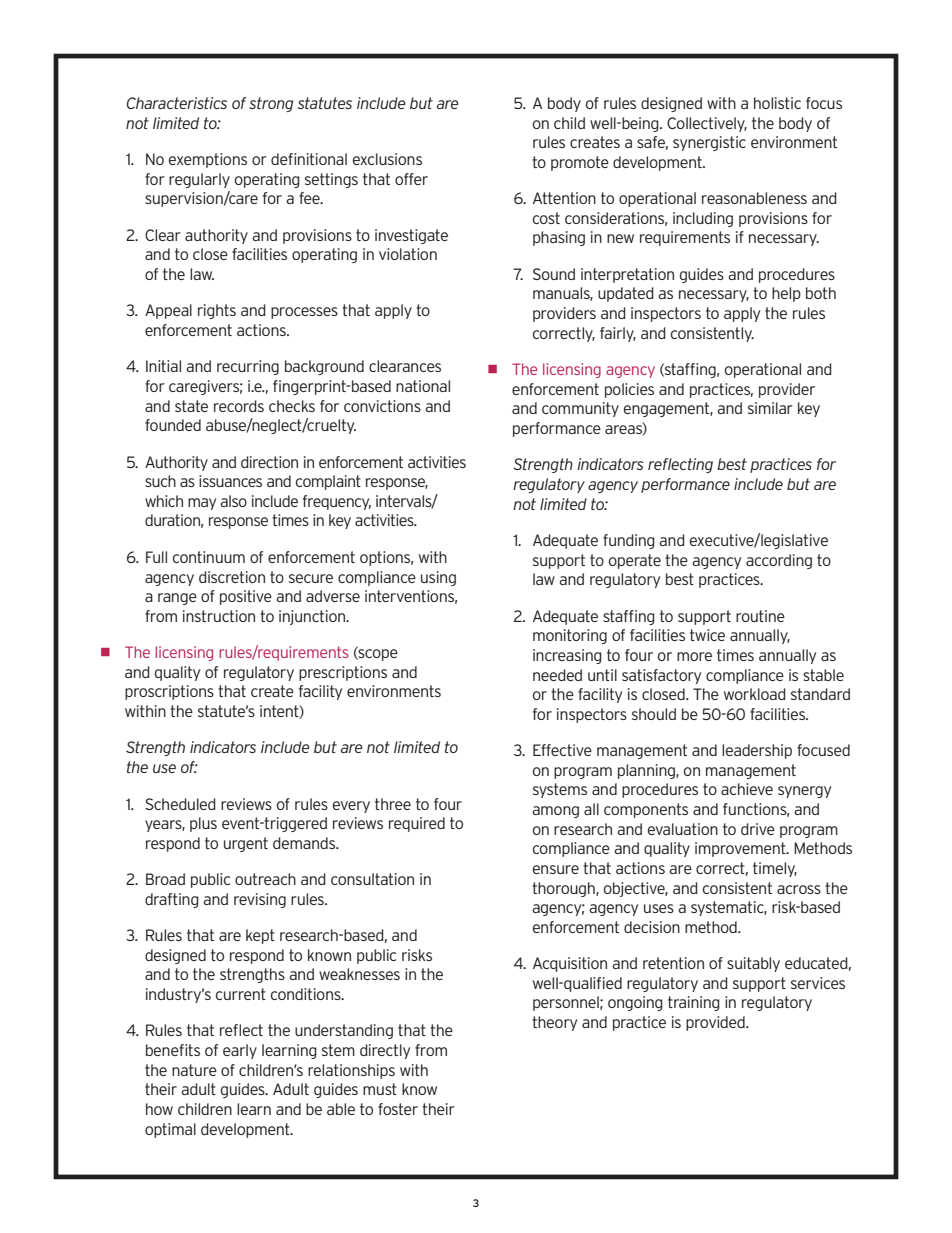 The image size is (952, 1233). What do you see at coordinates (438, 578) in the screenshot?
I see `using` at bounding box center [438, 578].
